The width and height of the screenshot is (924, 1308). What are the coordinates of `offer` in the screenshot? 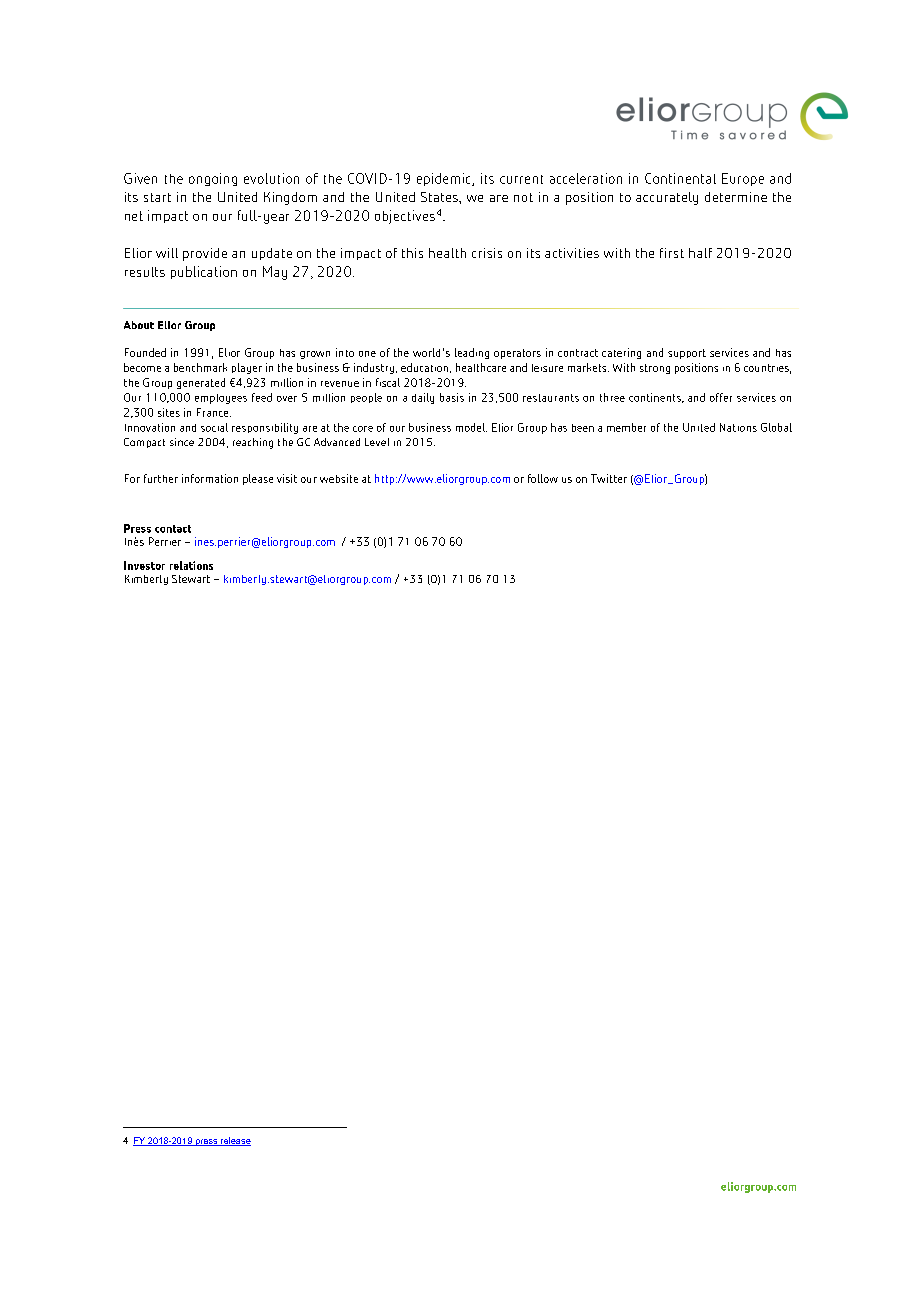 It's located at (721, 397).
